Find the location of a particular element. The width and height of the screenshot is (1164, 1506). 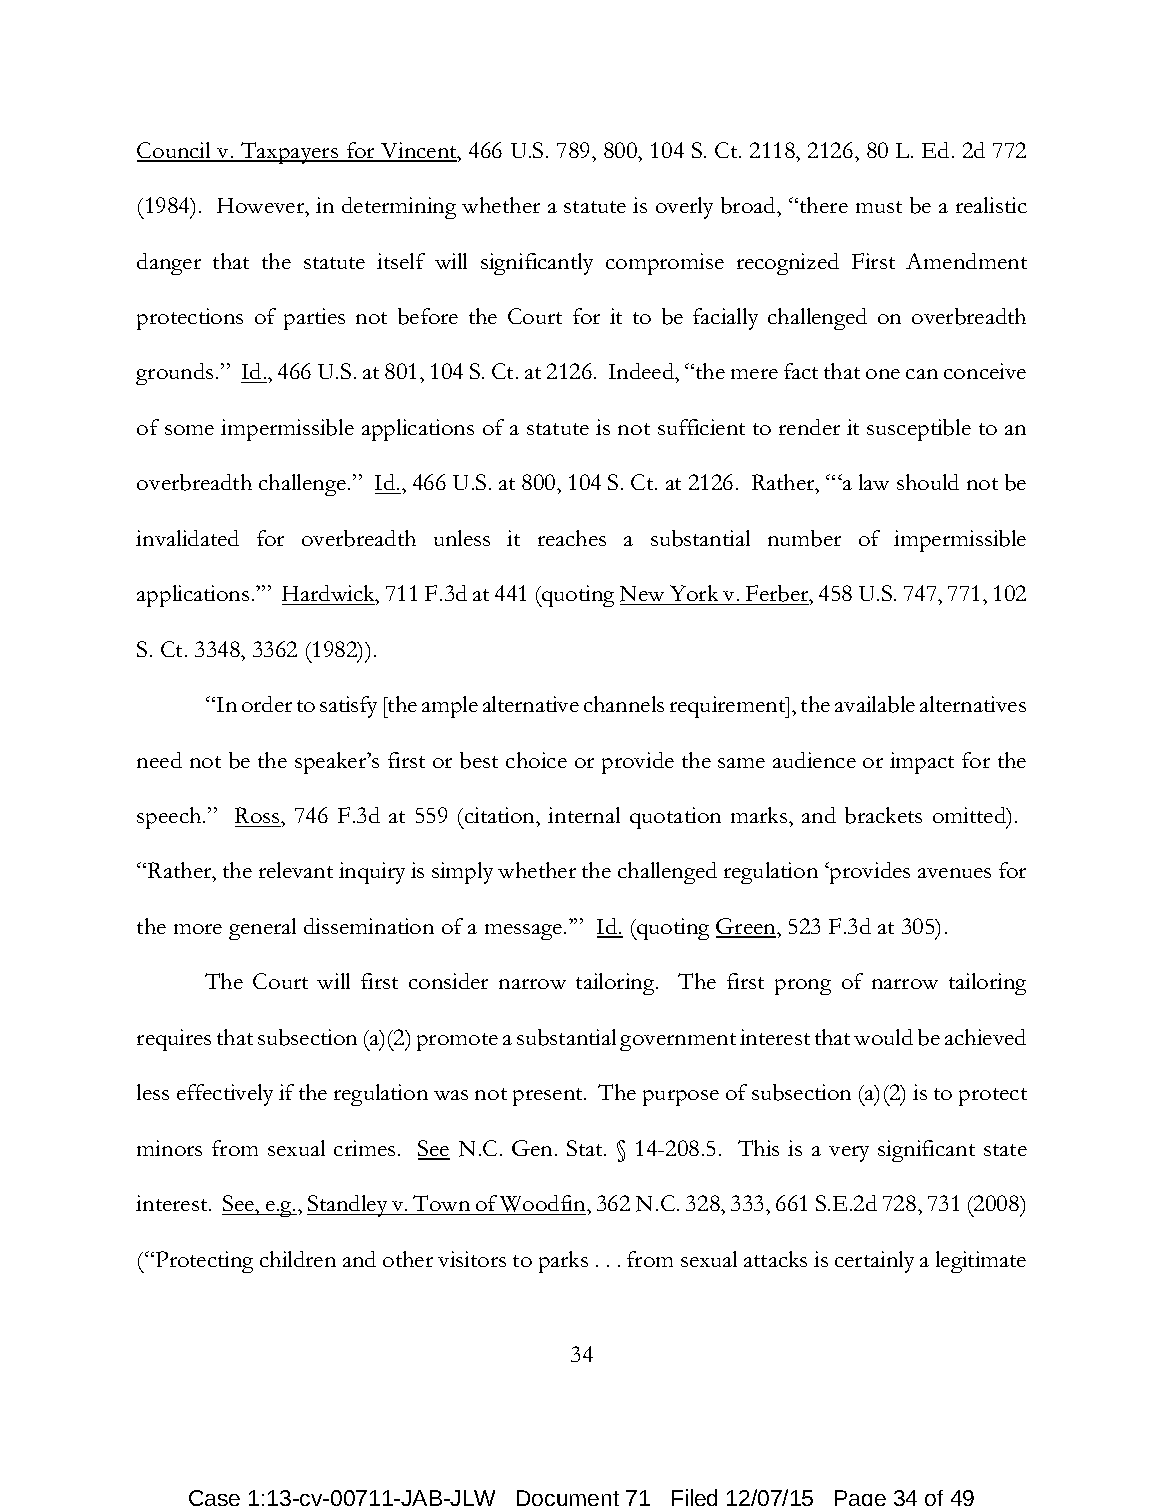

Document is located at coordinates (568, 1498).
